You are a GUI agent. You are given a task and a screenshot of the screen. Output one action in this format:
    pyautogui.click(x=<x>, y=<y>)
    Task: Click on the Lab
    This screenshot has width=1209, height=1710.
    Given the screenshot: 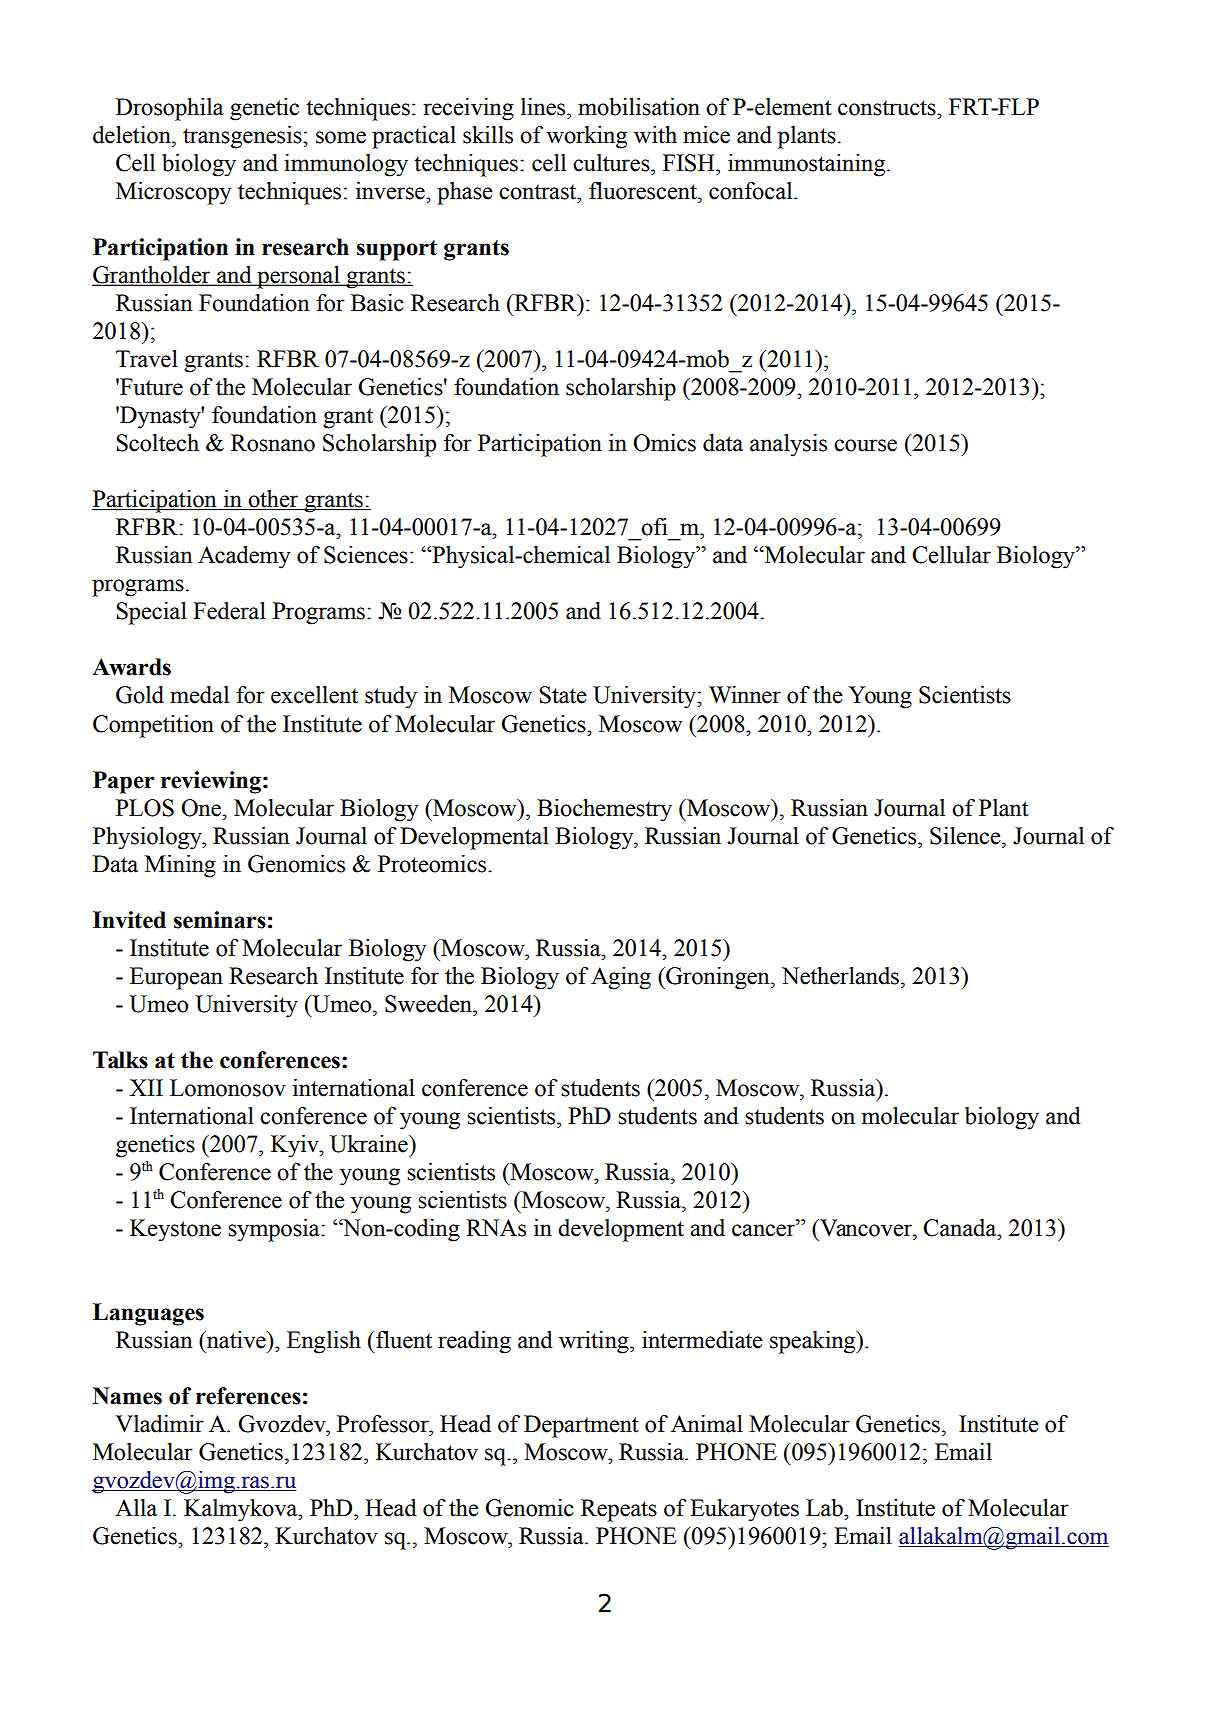 What is the action you would take?
    pyautogui.click(x=825, y=1508)
